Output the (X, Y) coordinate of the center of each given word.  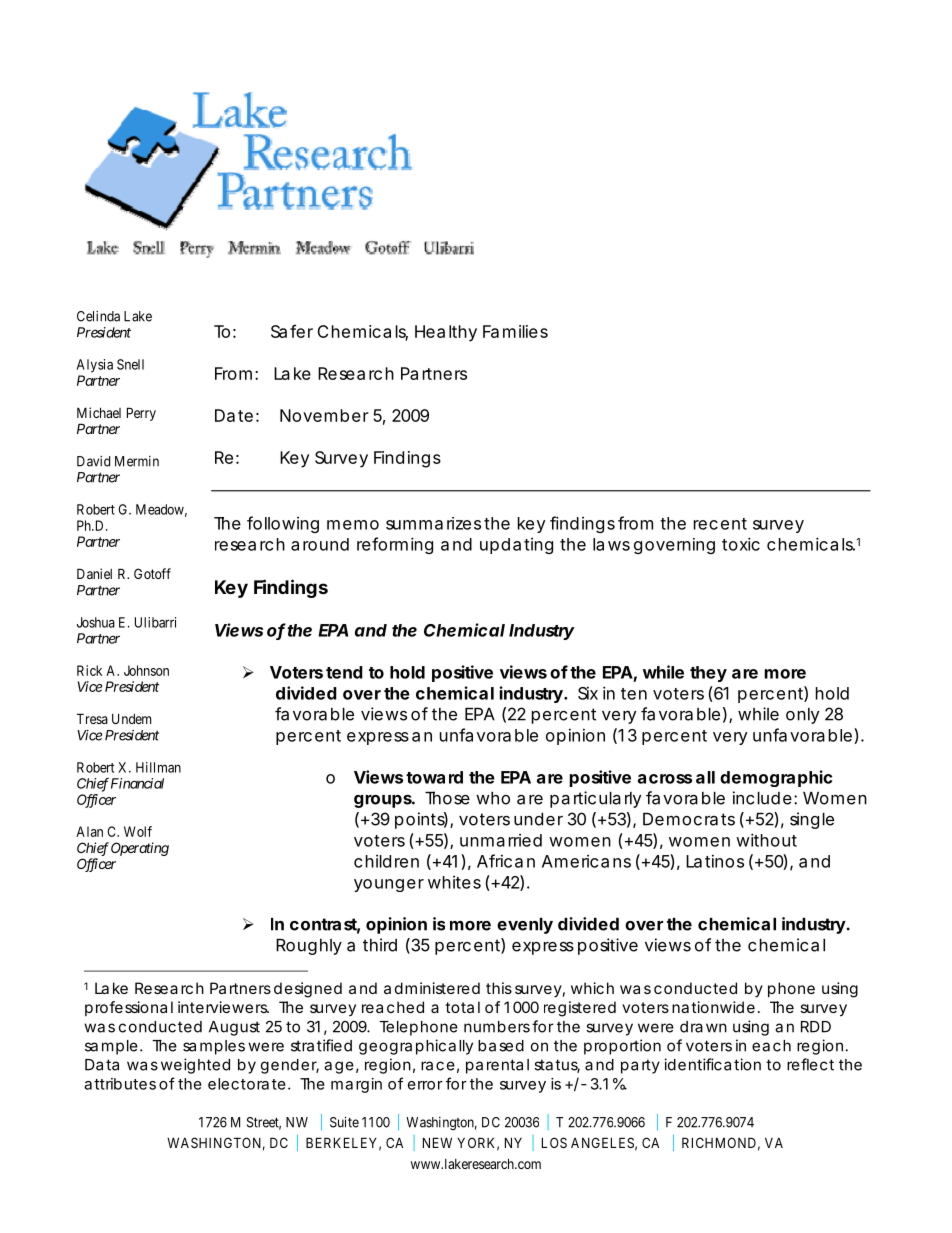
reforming (395, 545)
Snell (130, 364)
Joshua (96, 622)
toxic (741, 544)
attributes (120, 1084)
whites (454, 882)
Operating (140, 849)
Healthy (446, 333)
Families (515, 331)
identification (712, 1064)
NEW (437, 1142)
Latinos (715, 861)
